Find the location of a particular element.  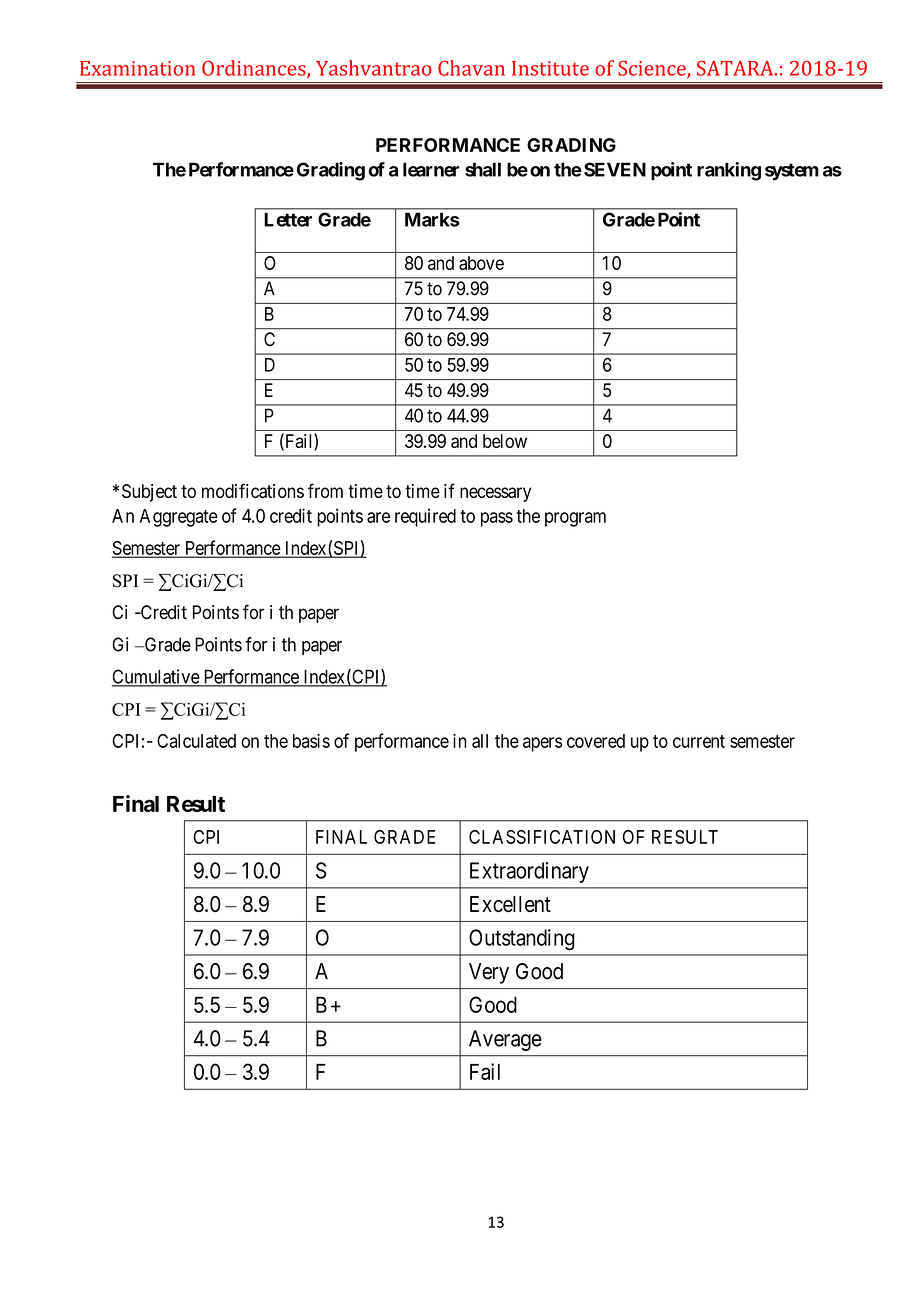

Ordinances is located at coordinates (255, 69).
